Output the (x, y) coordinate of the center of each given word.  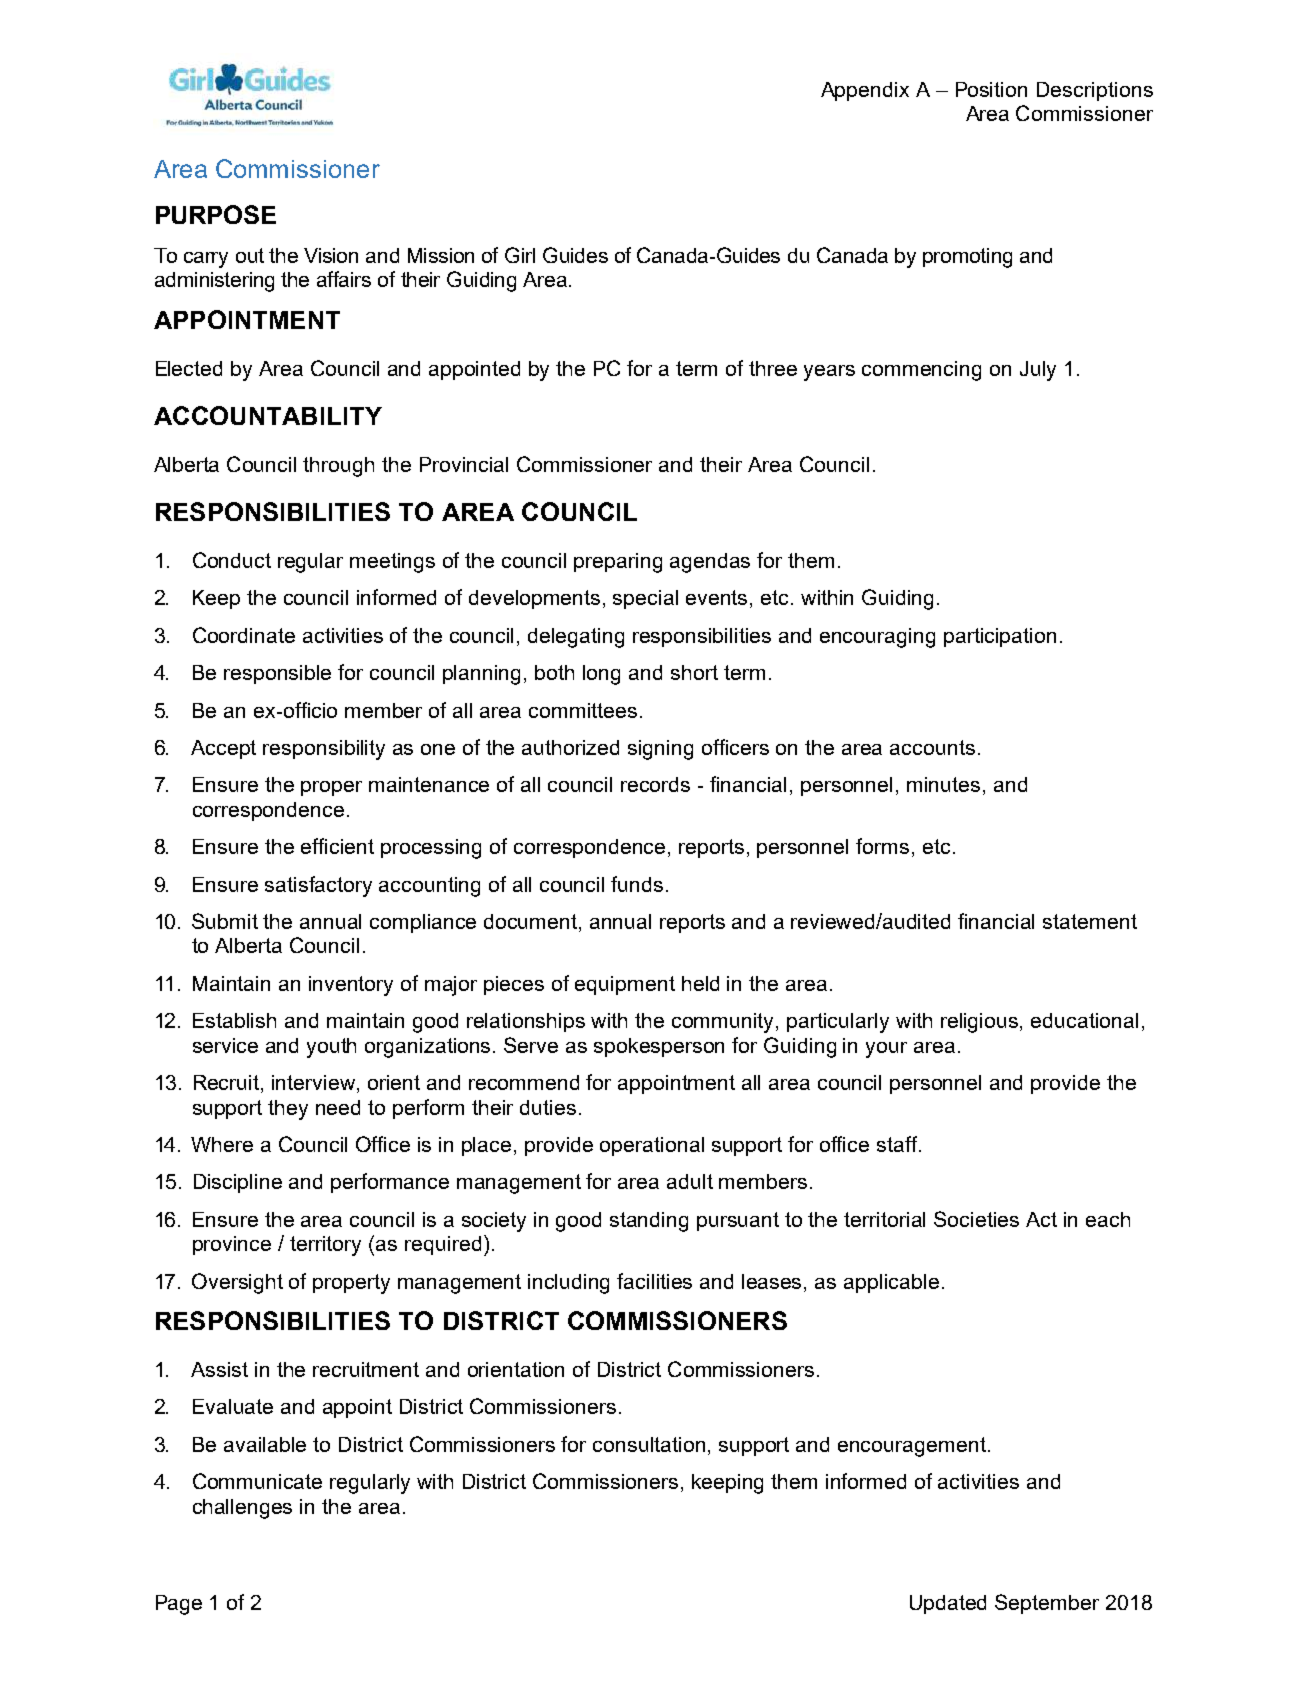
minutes (943, 784)
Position (991, 89)
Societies (976, 1219)
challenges (242, 1509)
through (338, 467)
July (1038, 371)
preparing (618, 563)
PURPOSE (216, 214)
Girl (520, 255)
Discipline (238, 1183)
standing (649, 1222)
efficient (337, 846)
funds (637, 884)
